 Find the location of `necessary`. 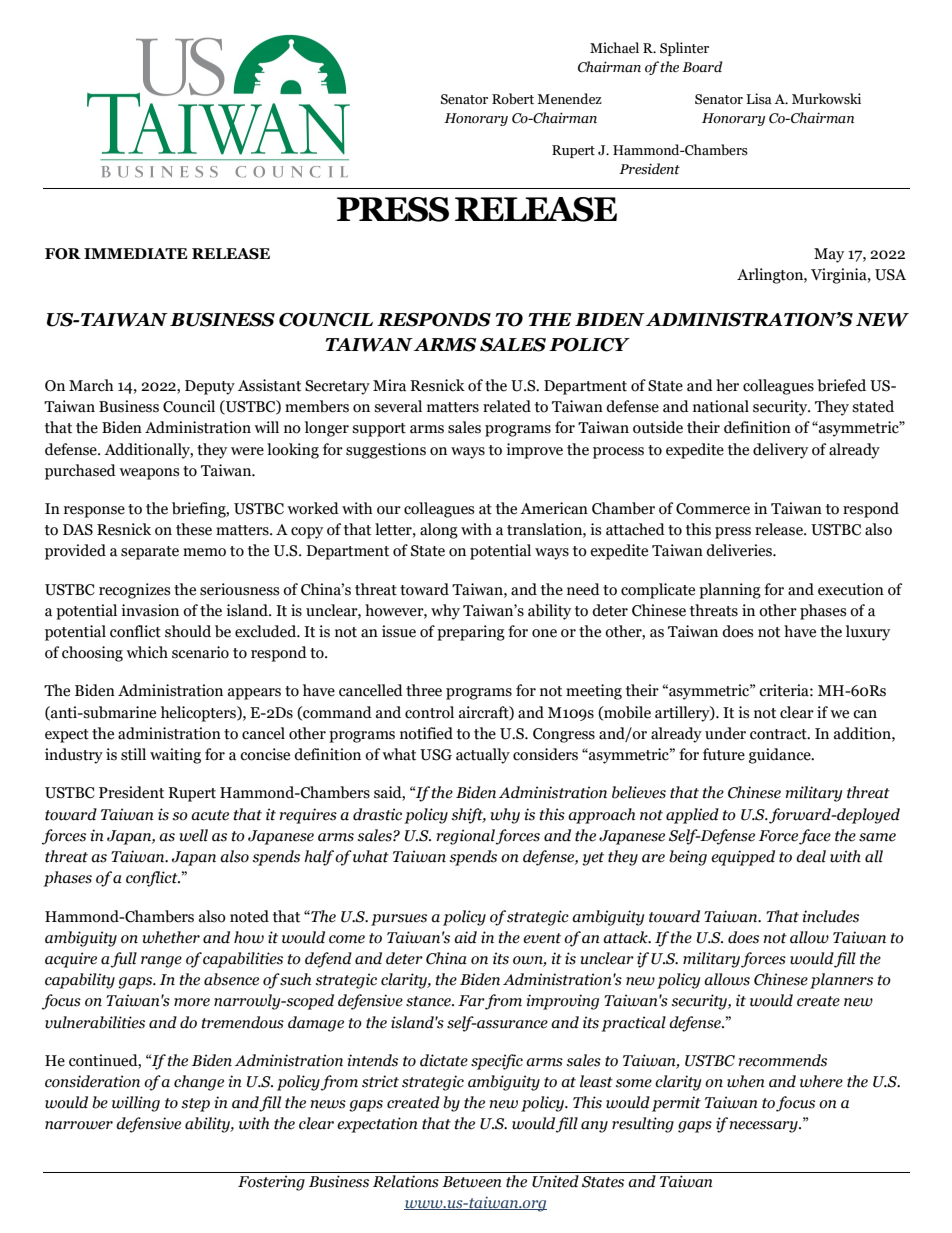

necessary is located at coordinates (765, 1127).
